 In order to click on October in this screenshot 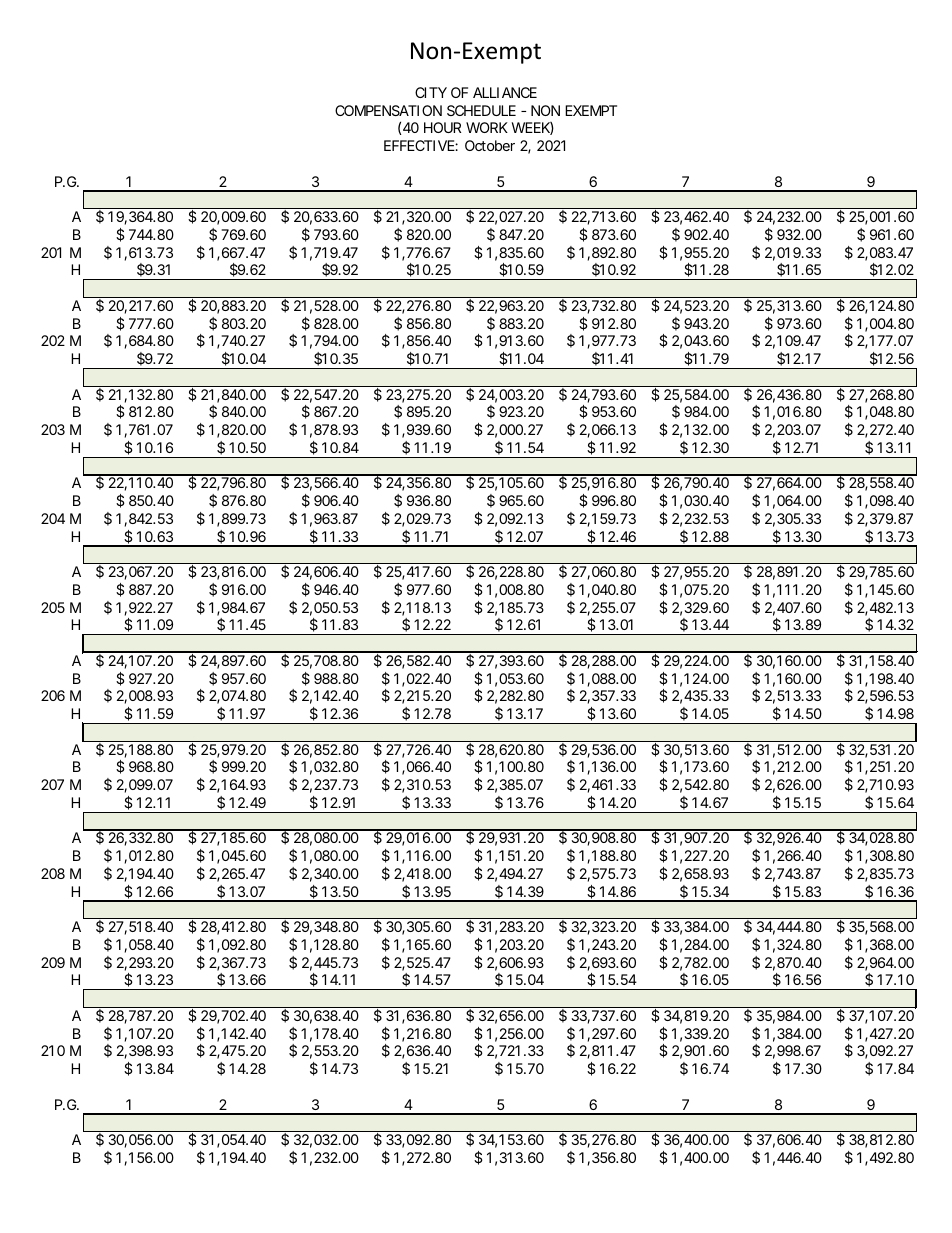, I will do `click(490, 145)`.
